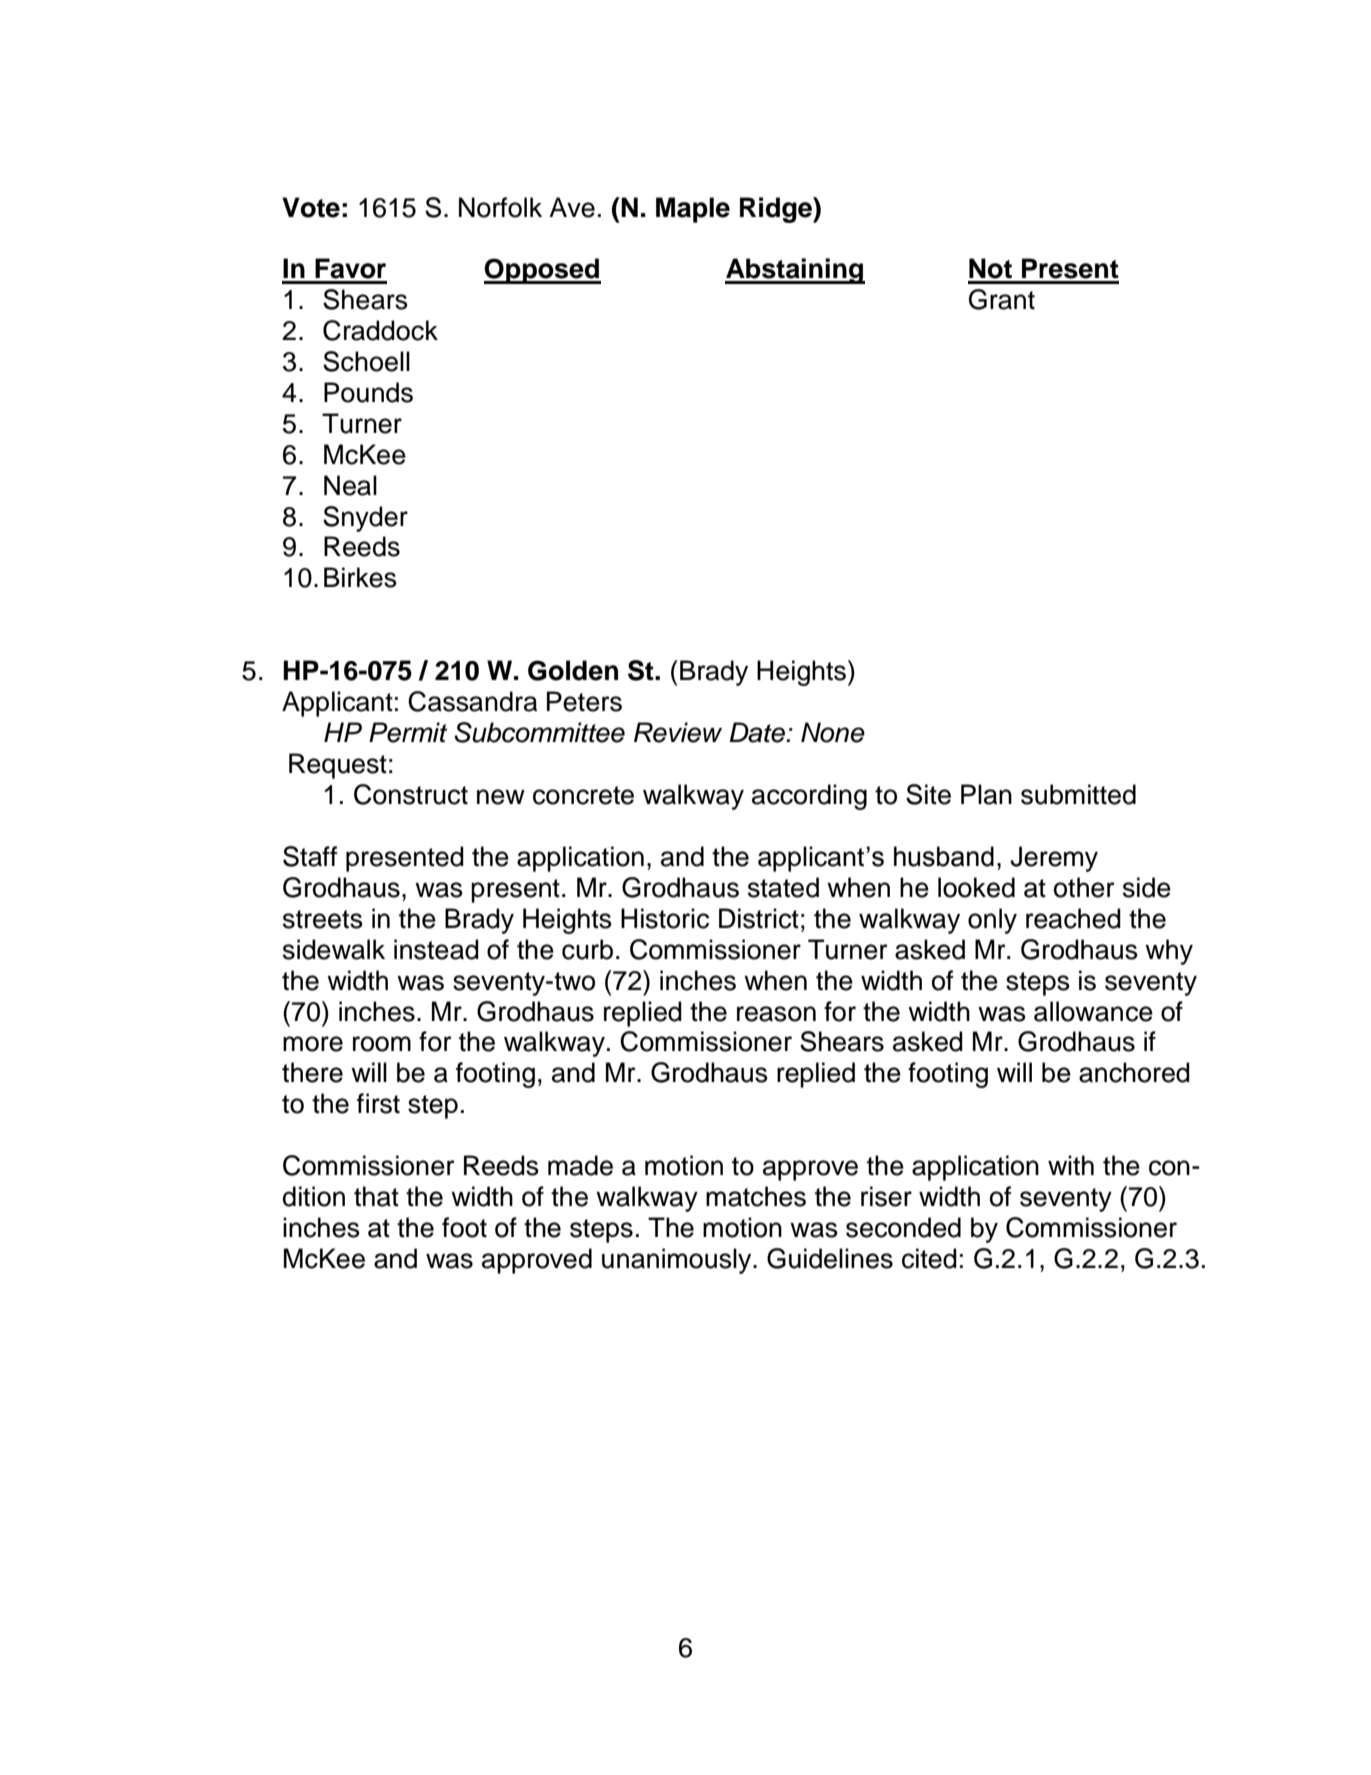 The width and height of the screenshot is (1371, 1775). Describe the element at coordinates (756, 1196) in the screenshot. I see `matches` at that location.
